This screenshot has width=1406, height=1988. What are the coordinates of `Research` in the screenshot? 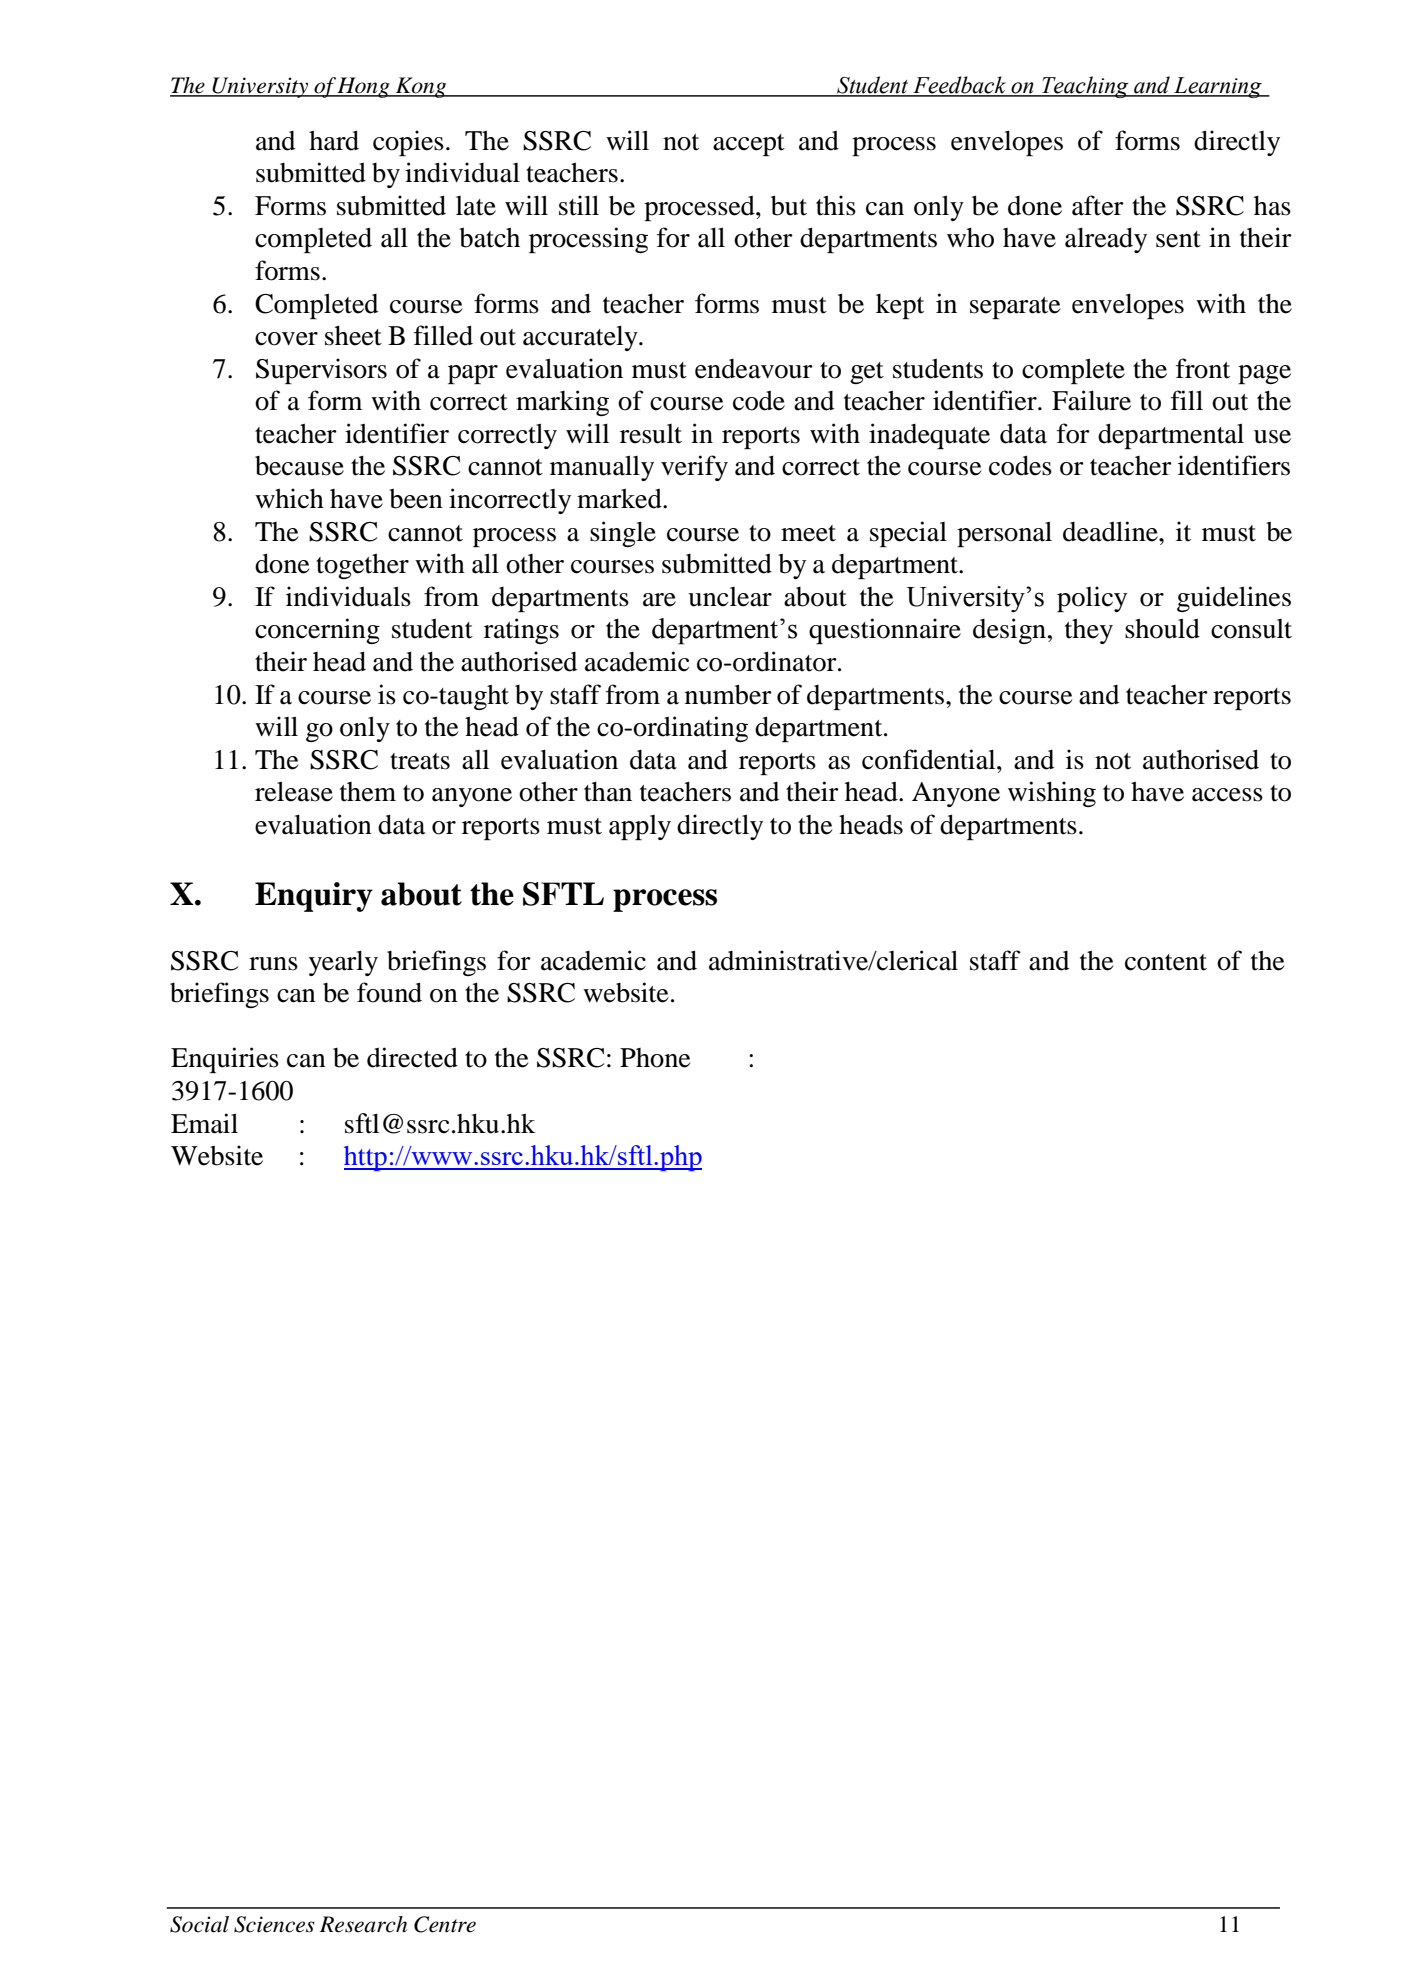 It's located at (363, 1924).
